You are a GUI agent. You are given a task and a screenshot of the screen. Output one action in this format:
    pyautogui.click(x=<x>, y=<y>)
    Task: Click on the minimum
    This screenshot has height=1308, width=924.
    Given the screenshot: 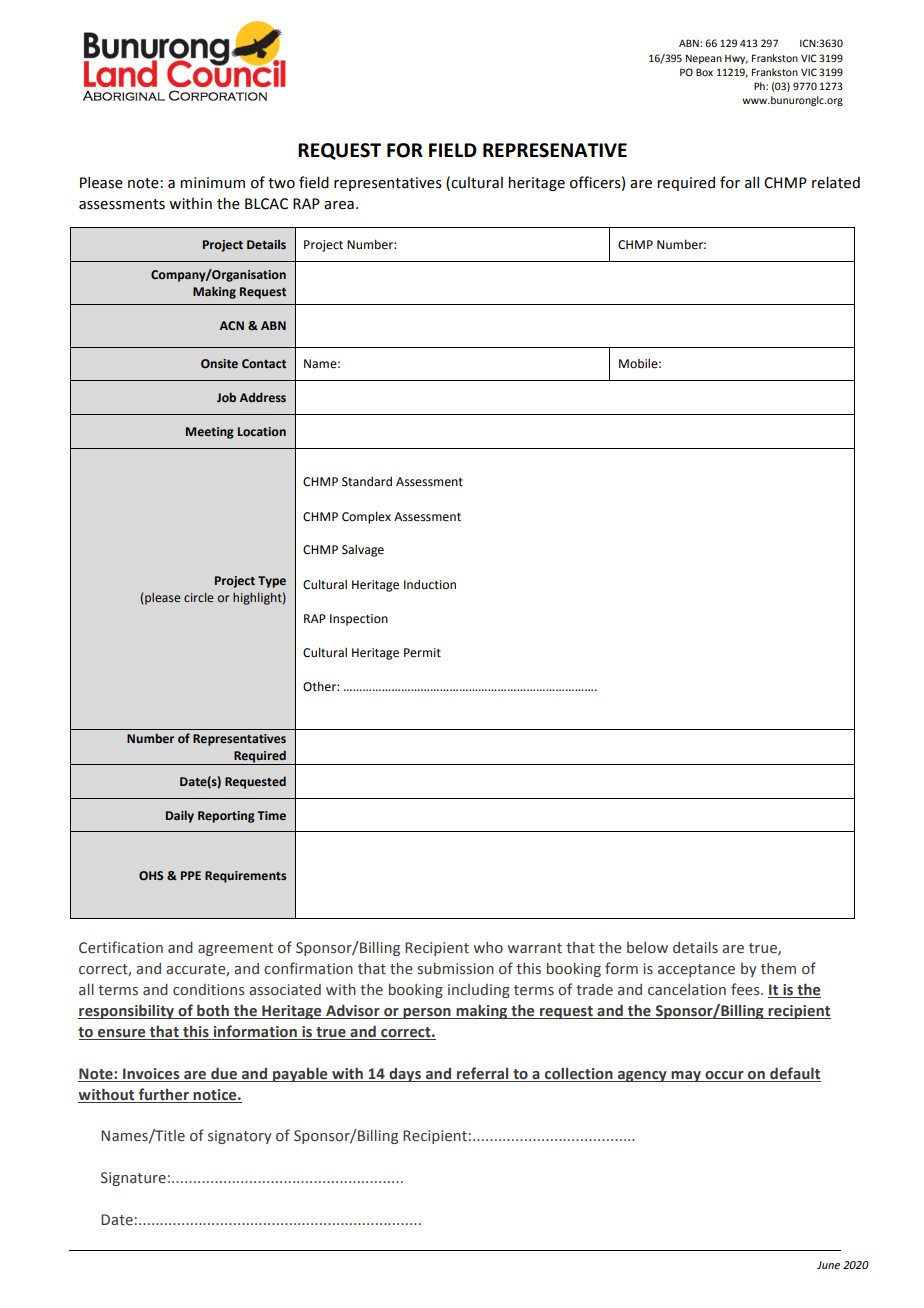 What is the action you would take?
    pyautogui.click(x=212, y=183)
